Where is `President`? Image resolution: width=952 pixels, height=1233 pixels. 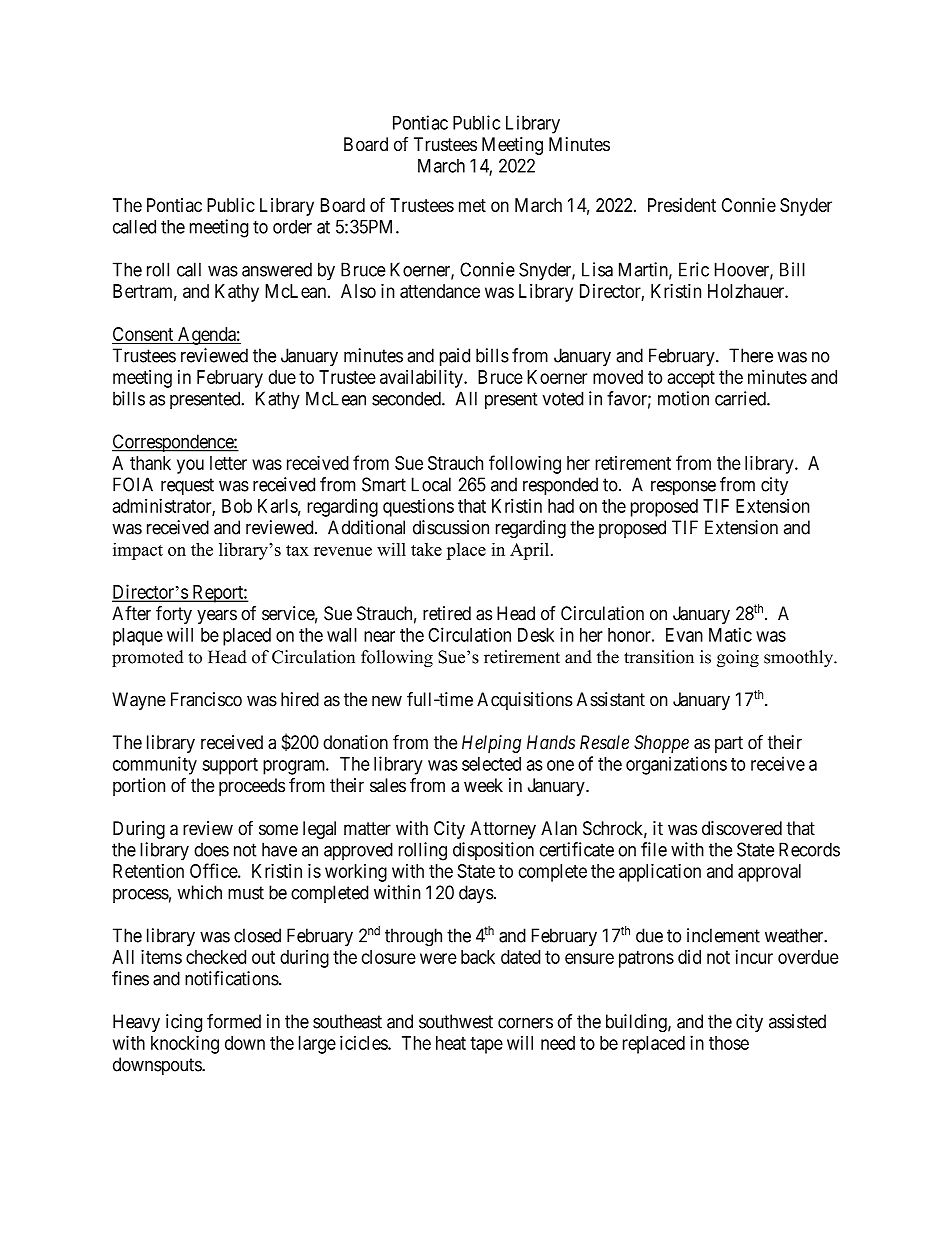 President is located at coordinates (682, 205).
